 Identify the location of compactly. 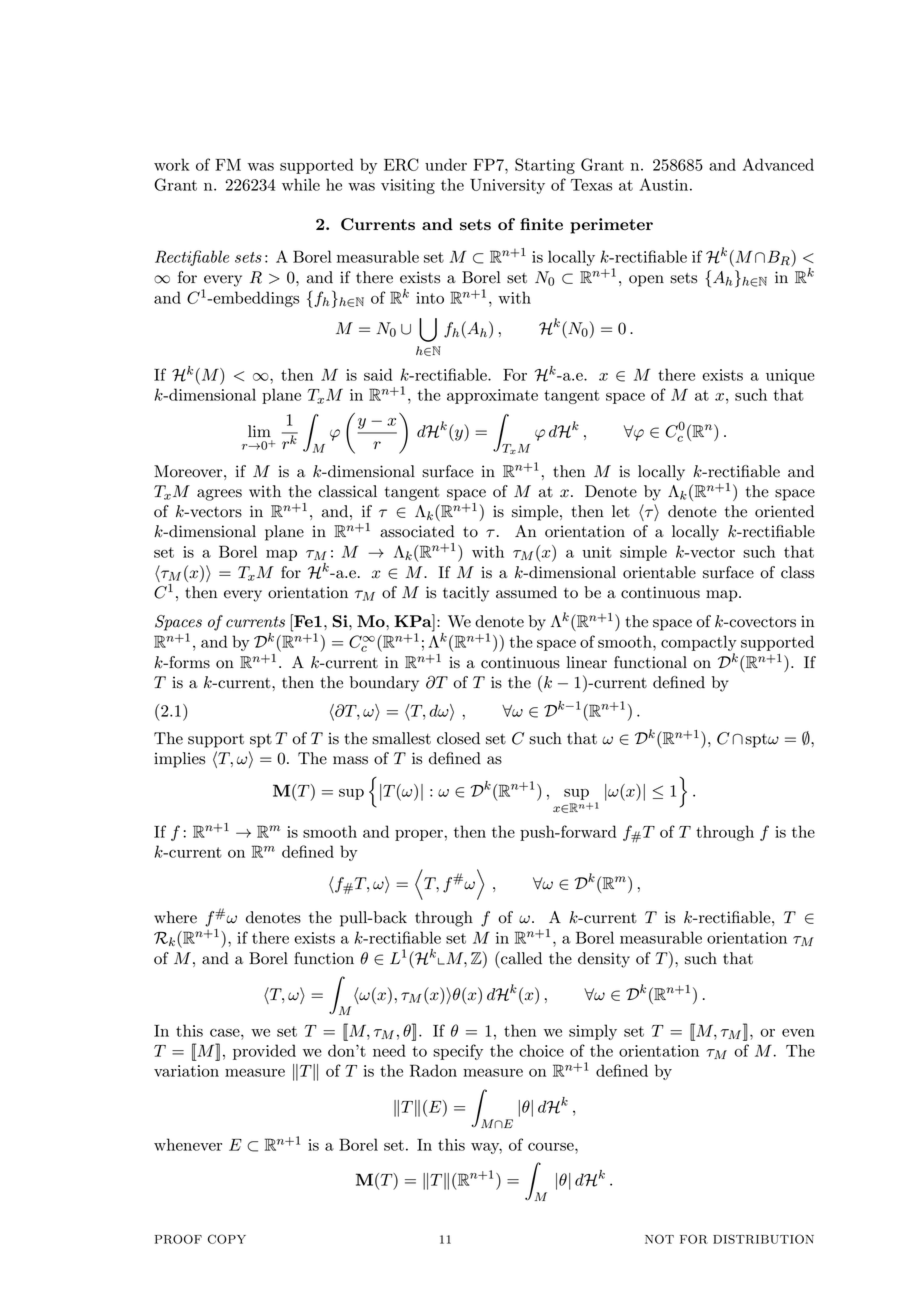
(699, 643).
